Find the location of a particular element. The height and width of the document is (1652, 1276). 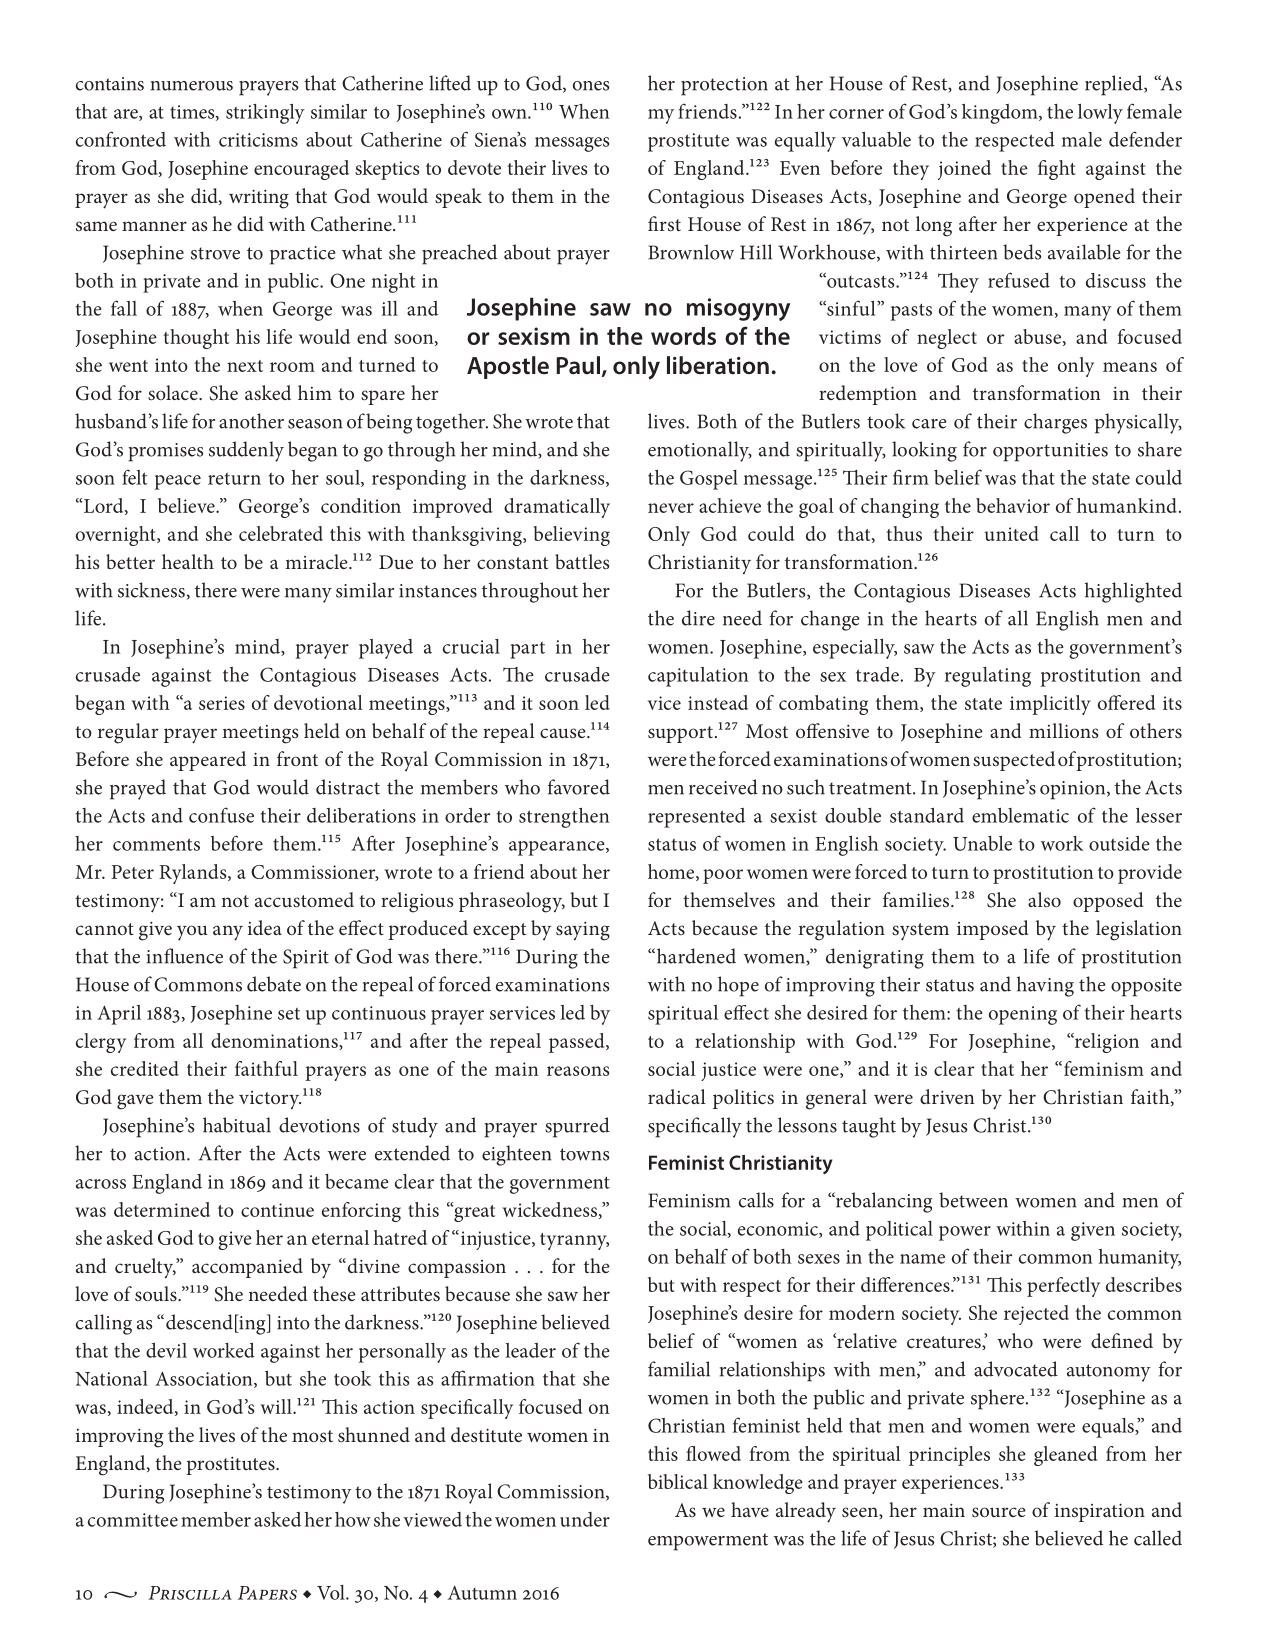

dire is located at coordinates (698, 618).
